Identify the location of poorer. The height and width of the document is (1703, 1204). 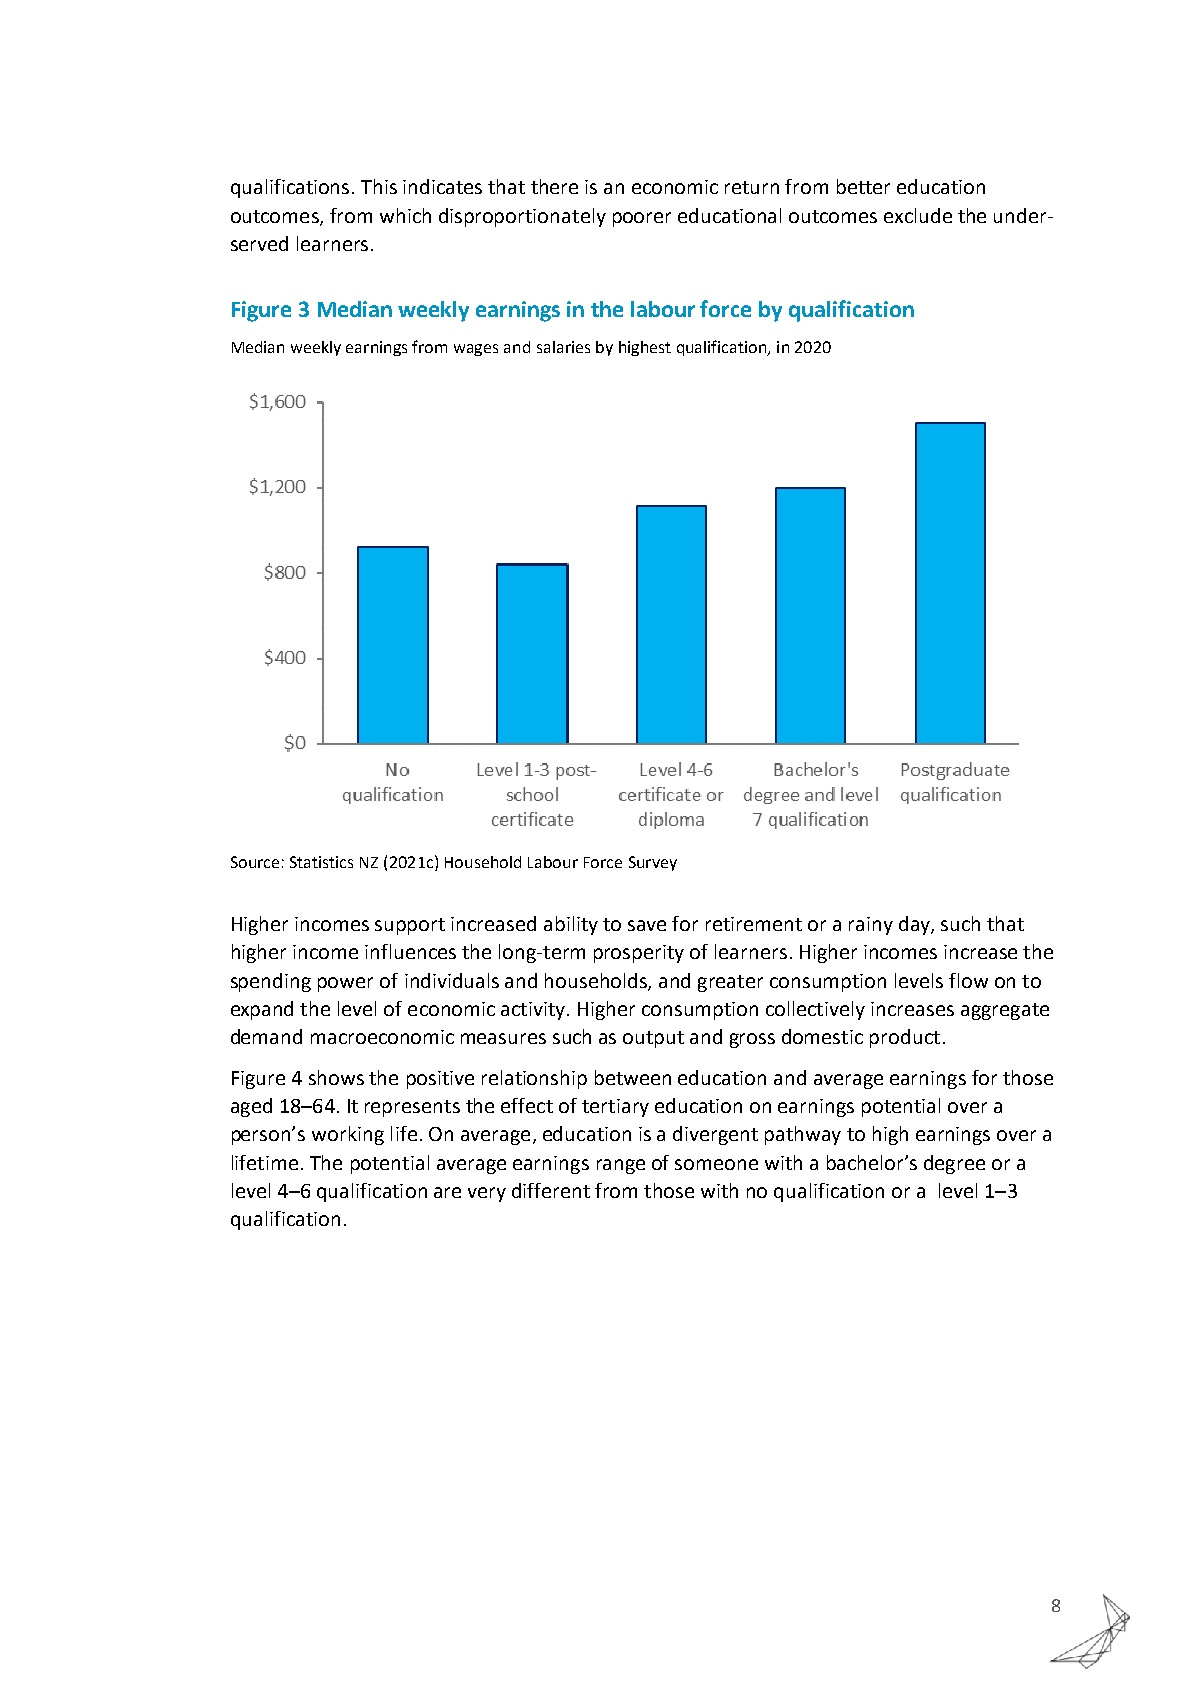
(642, 219).
